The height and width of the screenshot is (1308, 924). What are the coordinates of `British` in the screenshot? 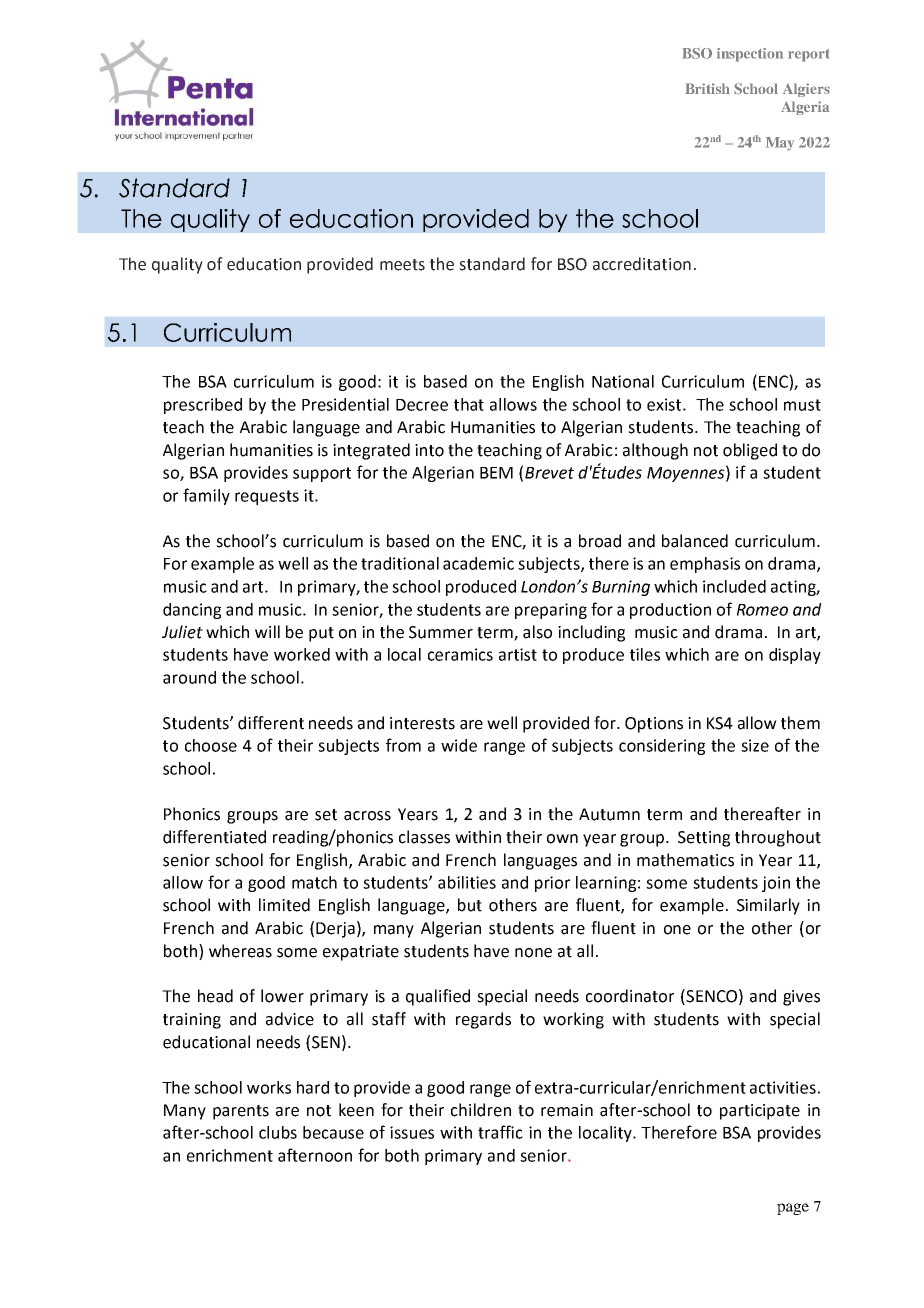 It's located at (707, 88).
